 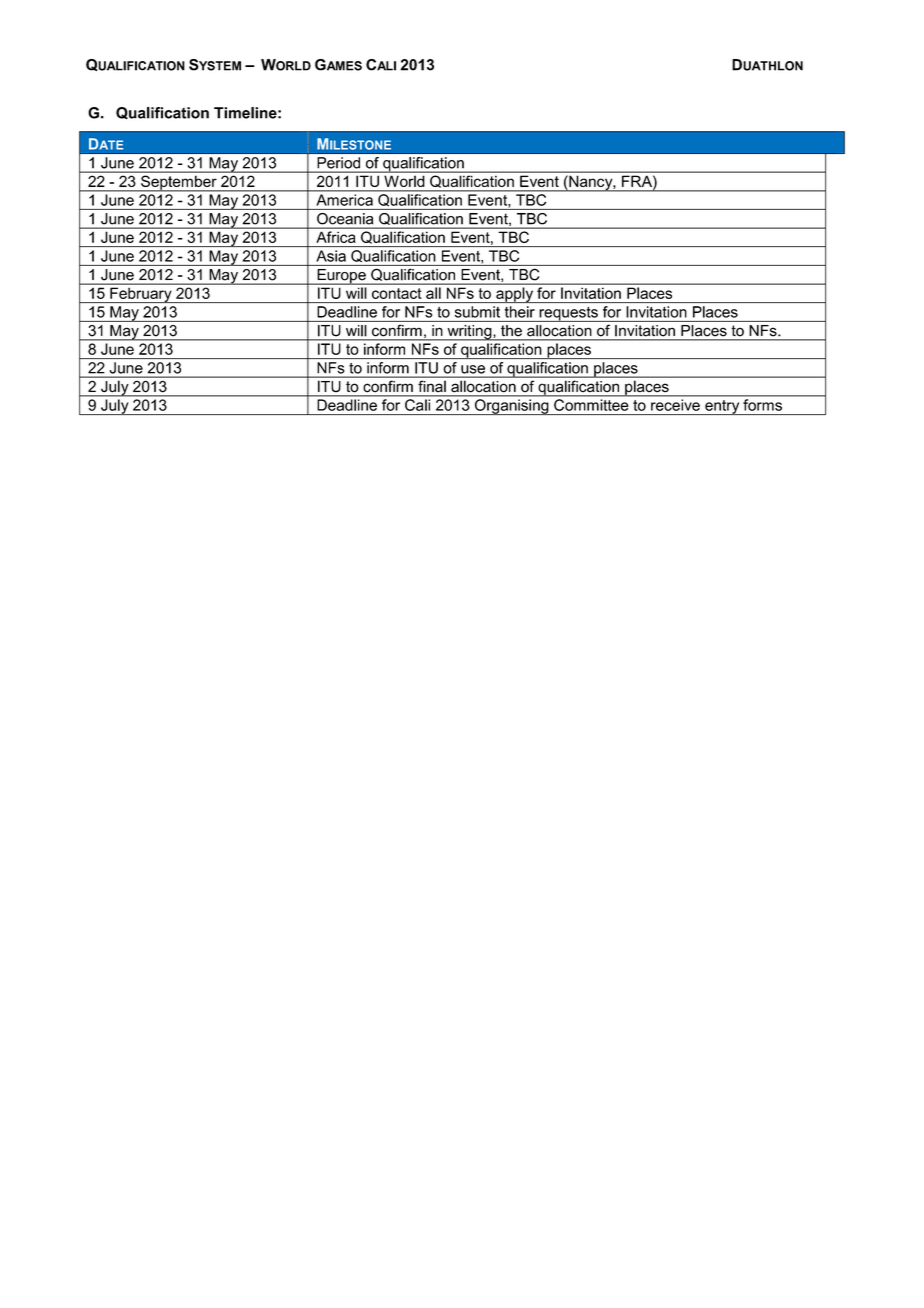 I want to click on entry, so click(x=722, y=407).
